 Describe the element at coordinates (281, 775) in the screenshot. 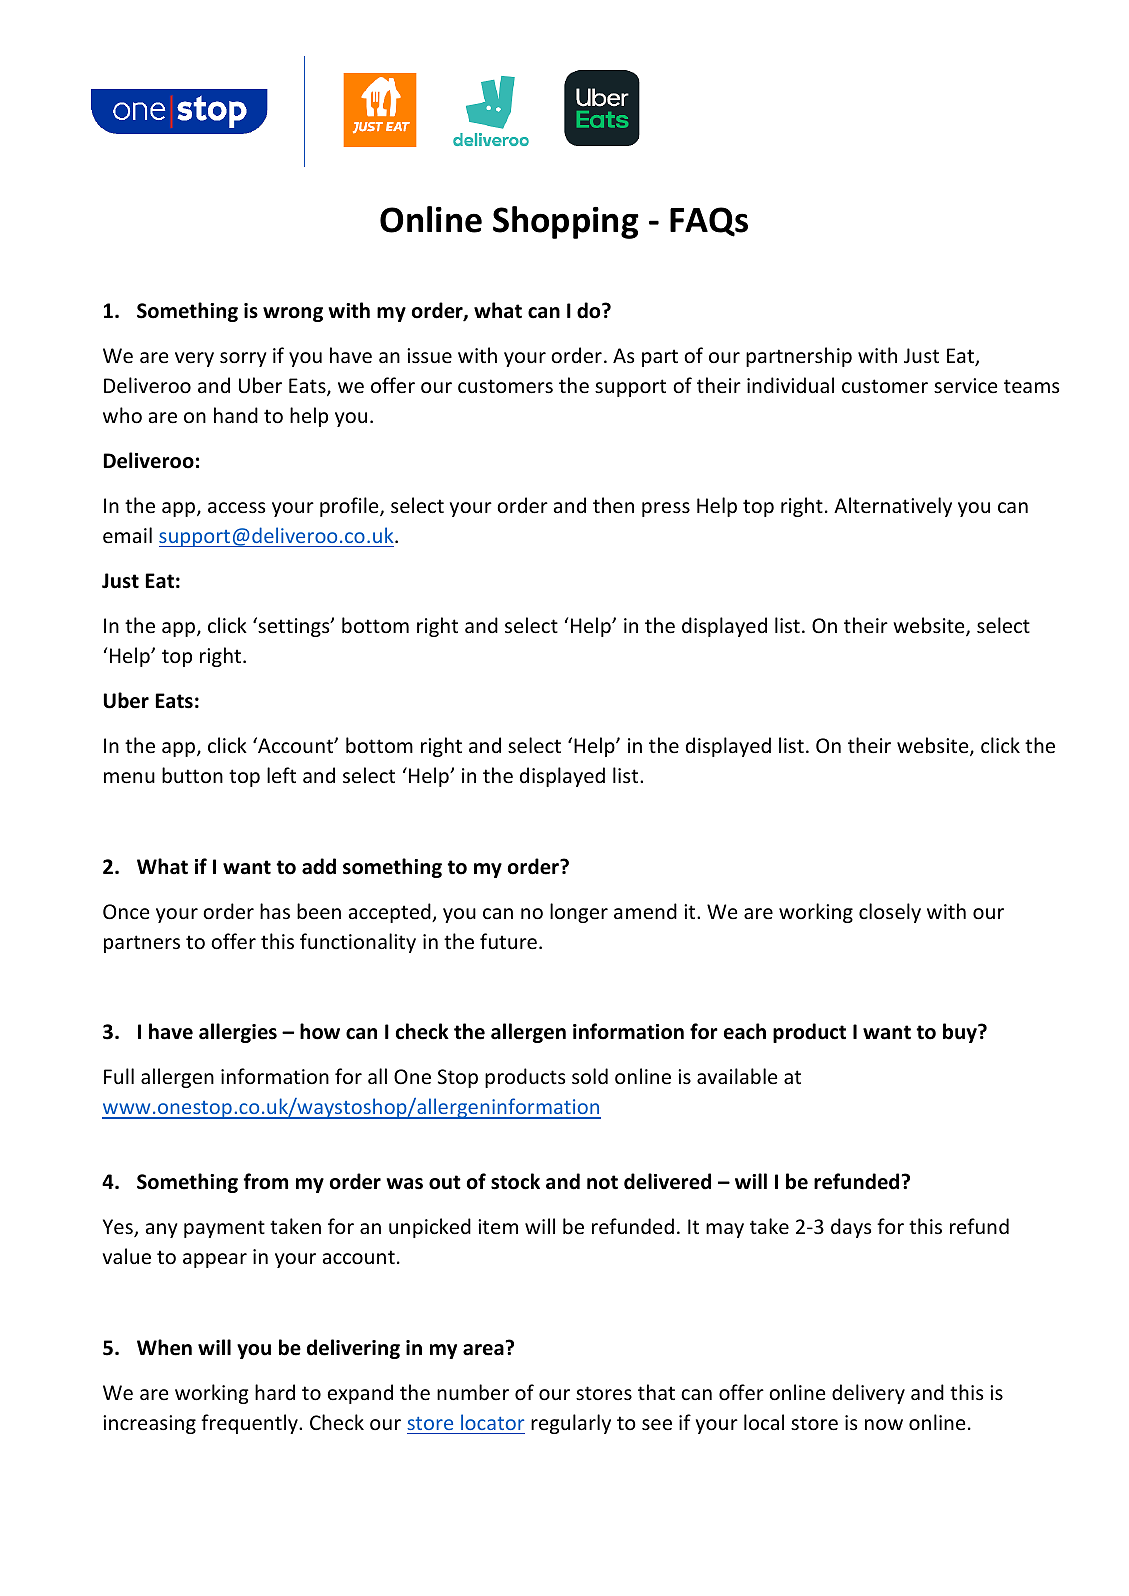

I see `left` at that location.
